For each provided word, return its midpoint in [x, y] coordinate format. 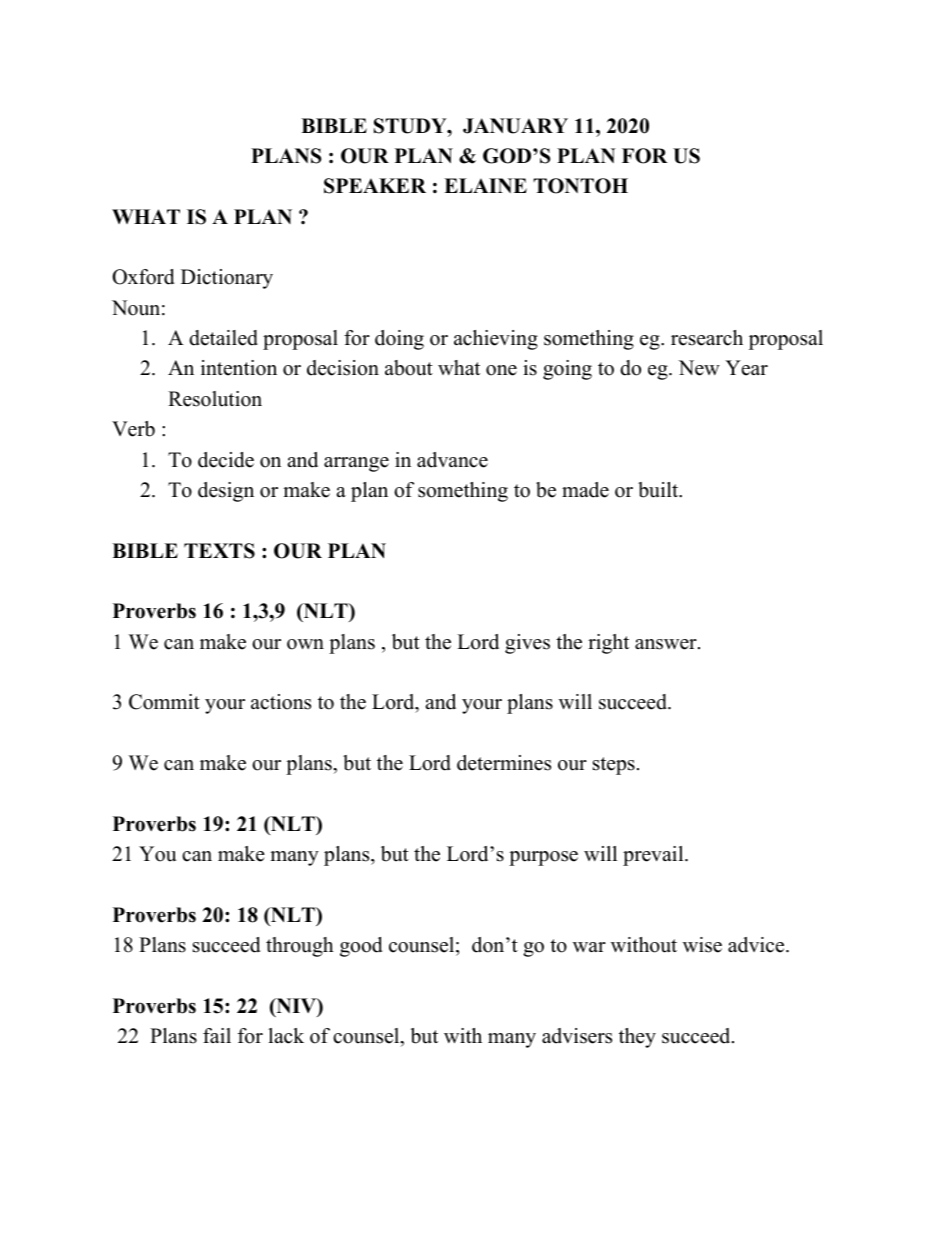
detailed [223, 338]
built [659, 490]
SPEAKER [375, 186]
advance [452, 460]
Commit [164, 702]
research [707, 338]
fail [217, 1035]
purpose [543, 858]
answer [667, 644]
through [300, 947]
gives [527, 644]
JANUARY [515, 126]
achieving [496, 340]
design [226, 492]
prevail [654, 856]
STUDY [411, 126]
